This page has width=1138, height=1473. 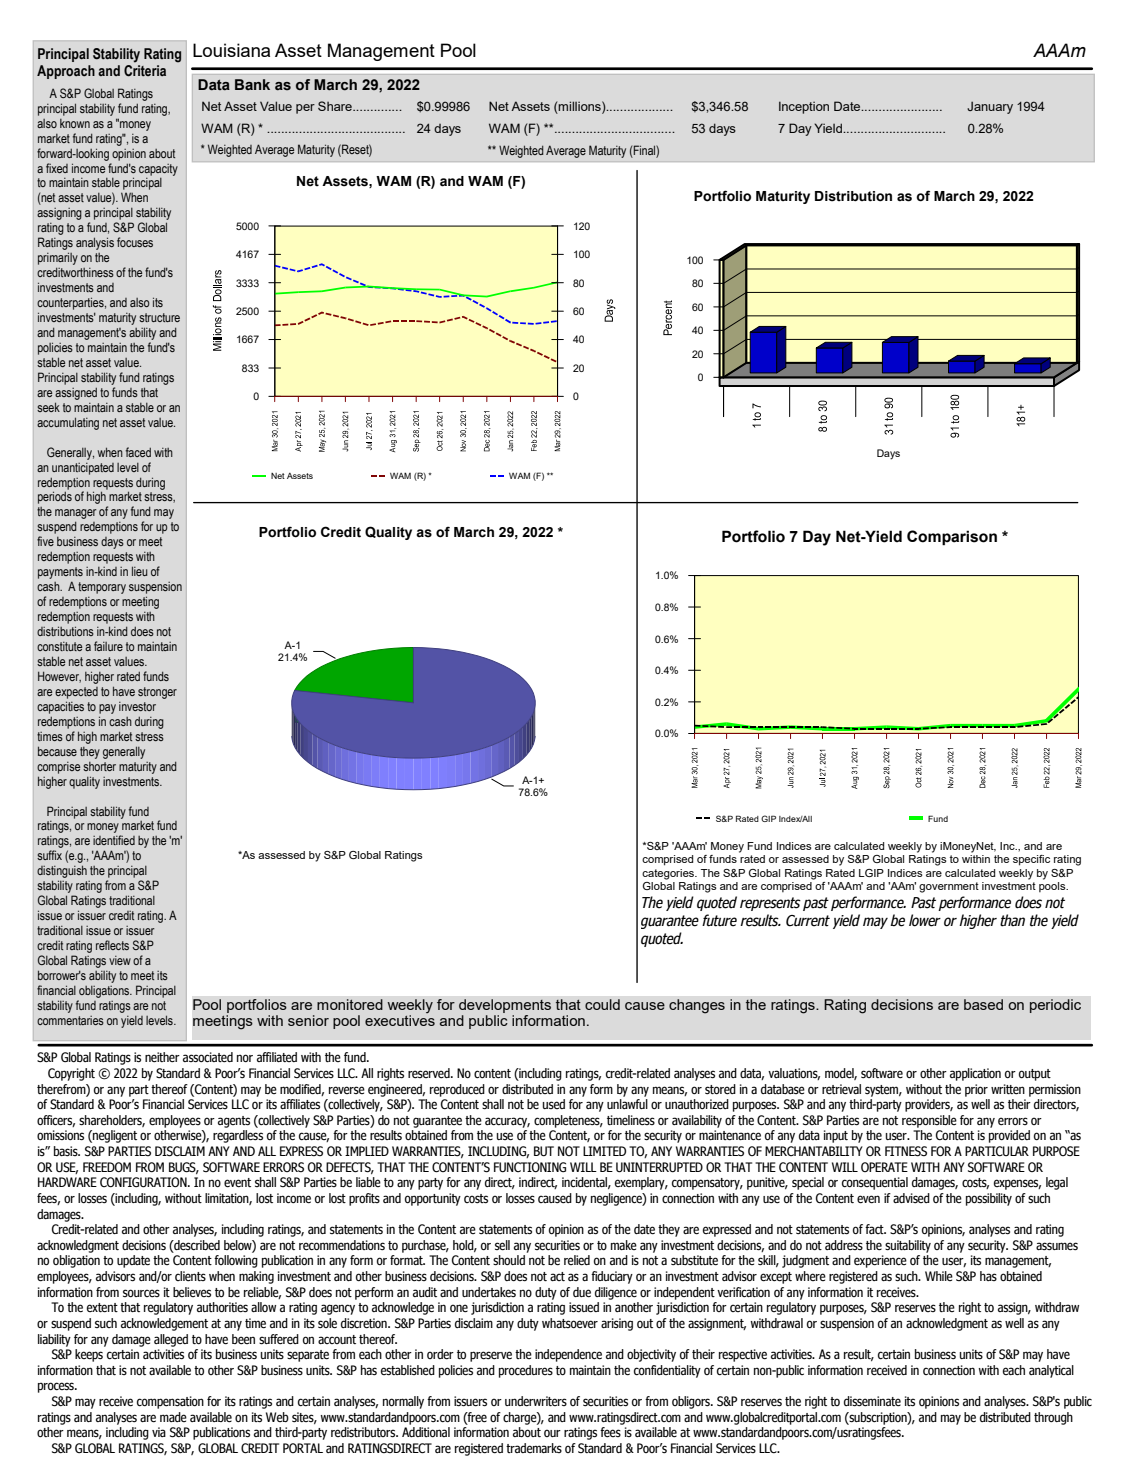 What do you see at coordinates (140, 571) in the page?
I see `lieu` at bounding box center [140, 571].
